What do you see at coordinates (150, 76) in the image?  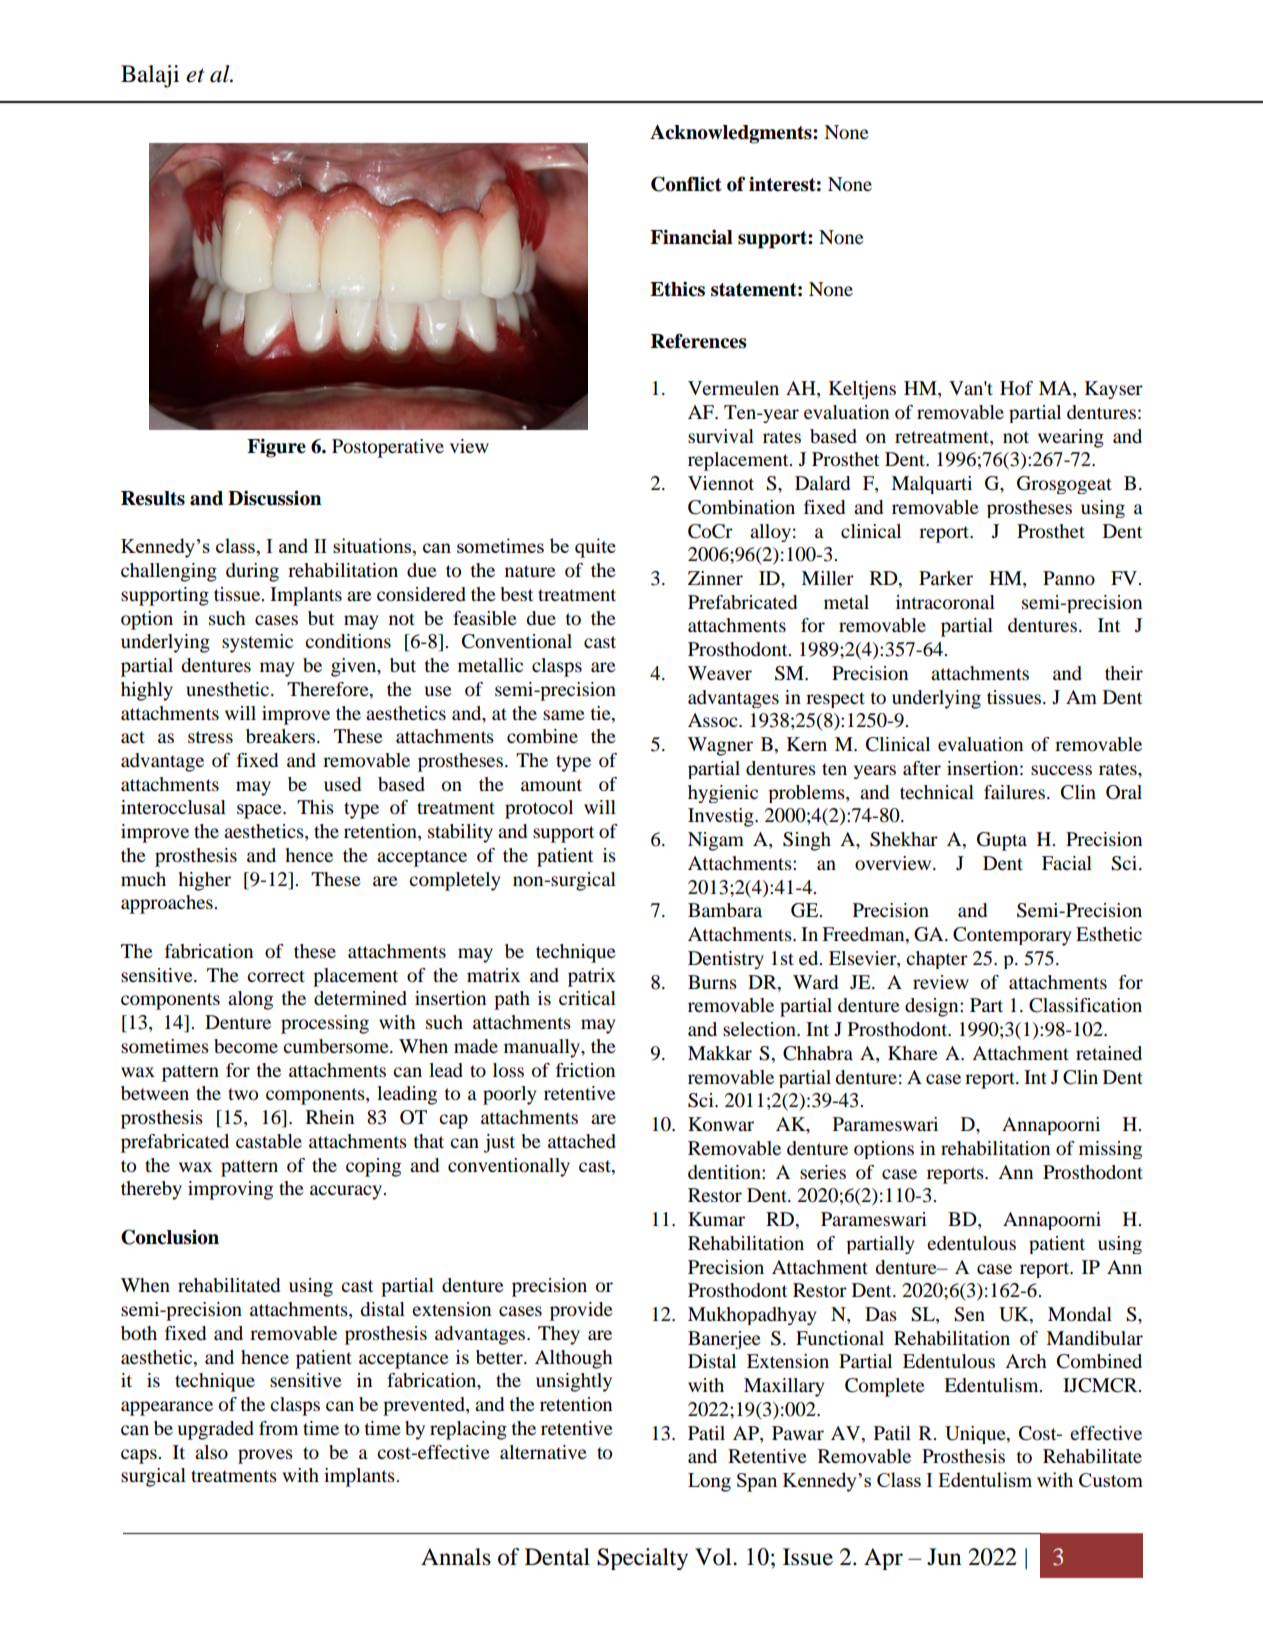 I see `Balaji` at bounding box center [150, 76].
